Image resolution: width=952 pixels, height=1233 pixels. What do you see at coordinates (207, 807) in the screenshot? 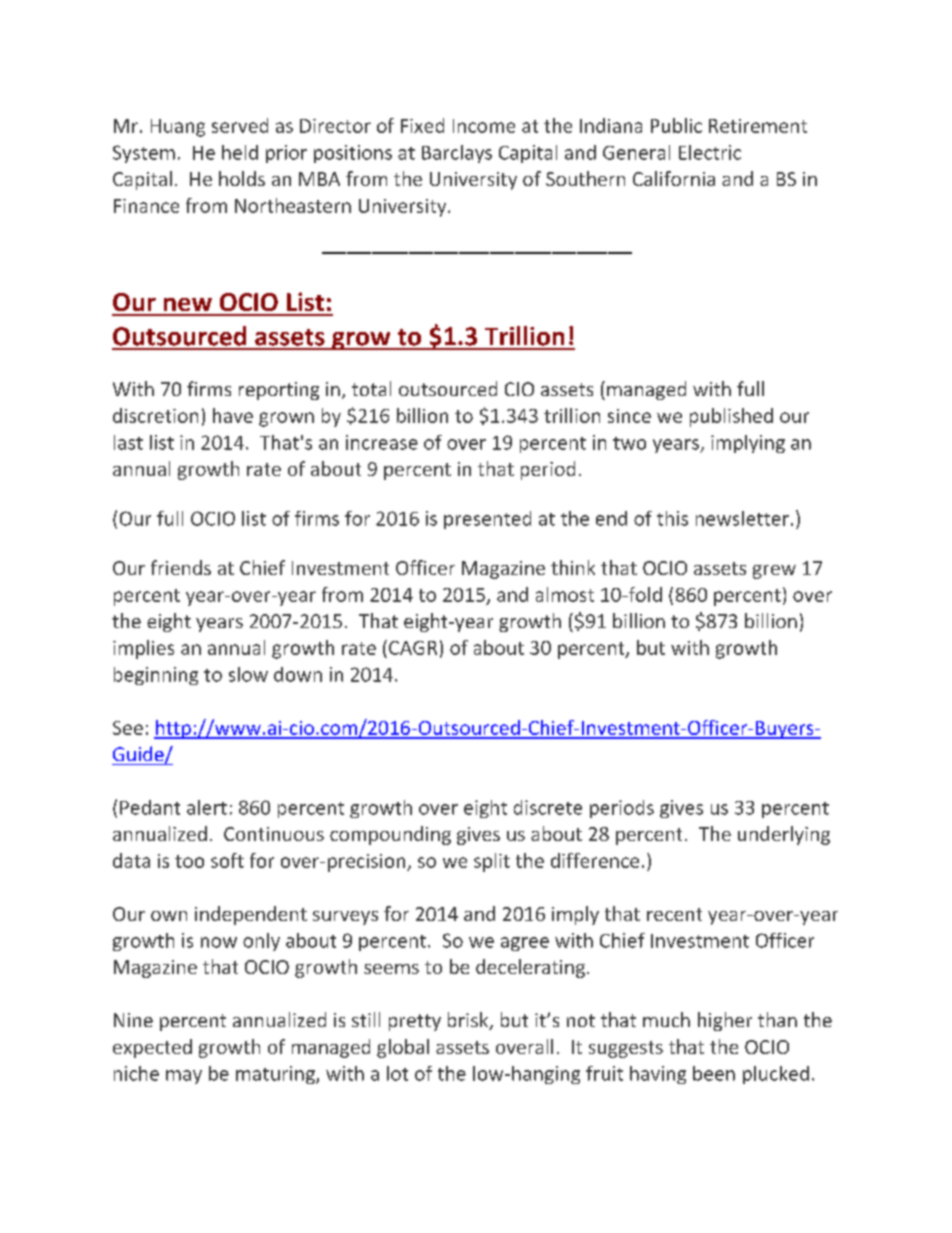
I see `alert` at bounding box center [207, 807].
